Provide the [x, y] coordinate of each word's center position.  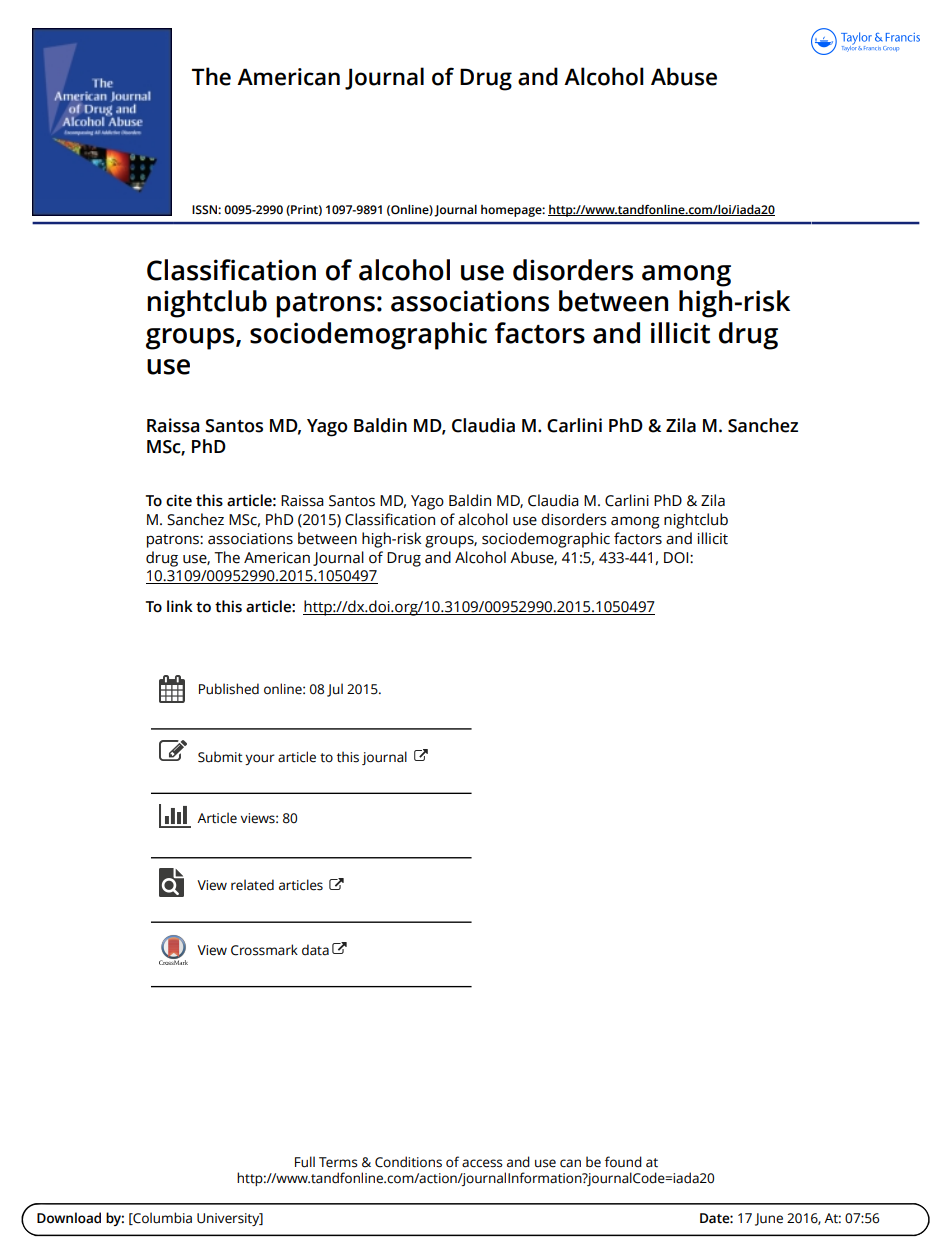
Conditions [408, 1162]
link [180, 606]
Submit [220, 757]
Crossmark [264, 950]
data [315, 950]
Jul [335, 690]
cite [179, 500]
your [260, 759]
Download [69, 1218]
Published [229, 689]
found [623, 1162]
